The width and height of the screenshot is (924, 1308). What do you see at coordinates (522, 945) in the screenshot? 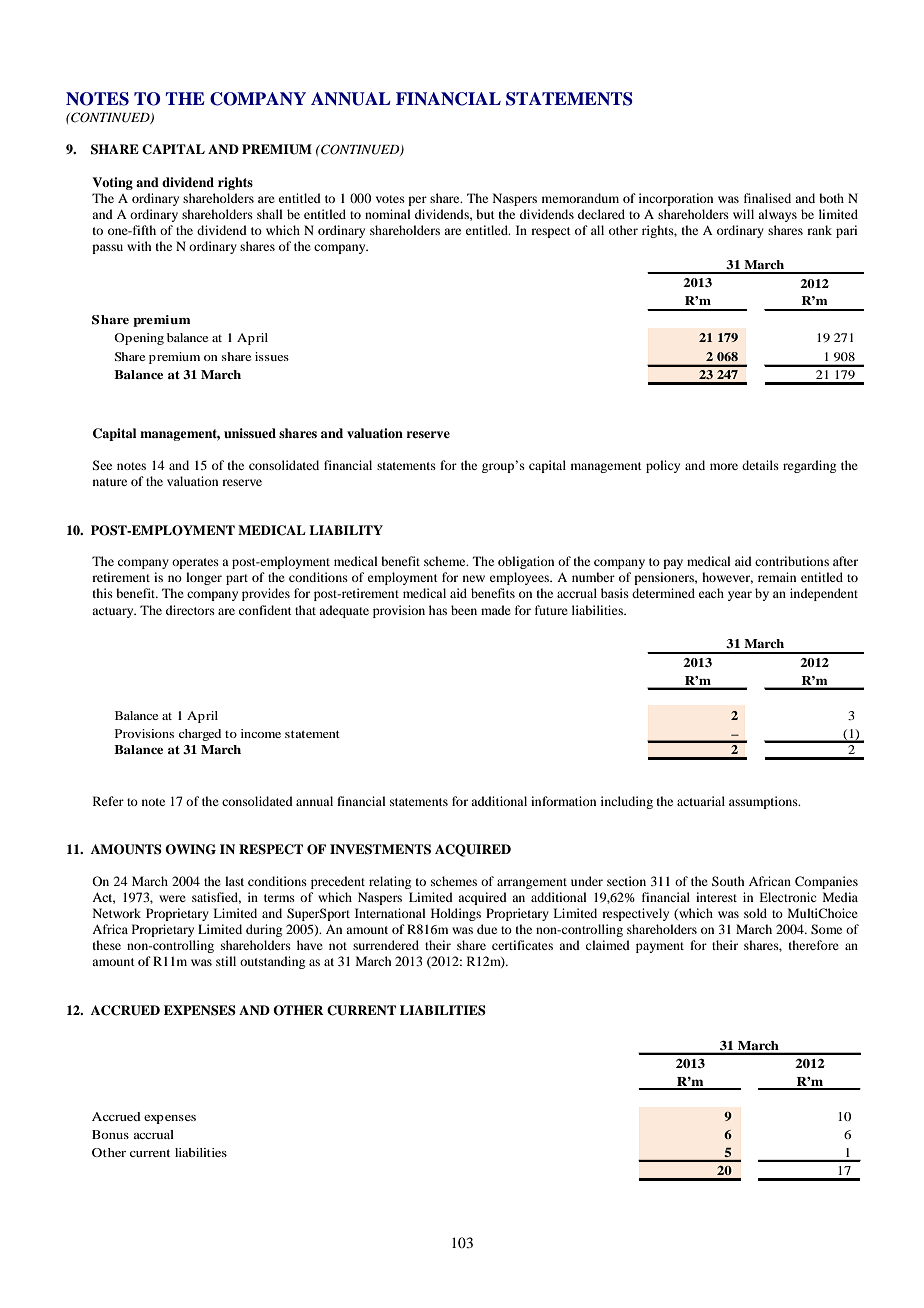
I see `certificates` at bounding box center [522, 945].
